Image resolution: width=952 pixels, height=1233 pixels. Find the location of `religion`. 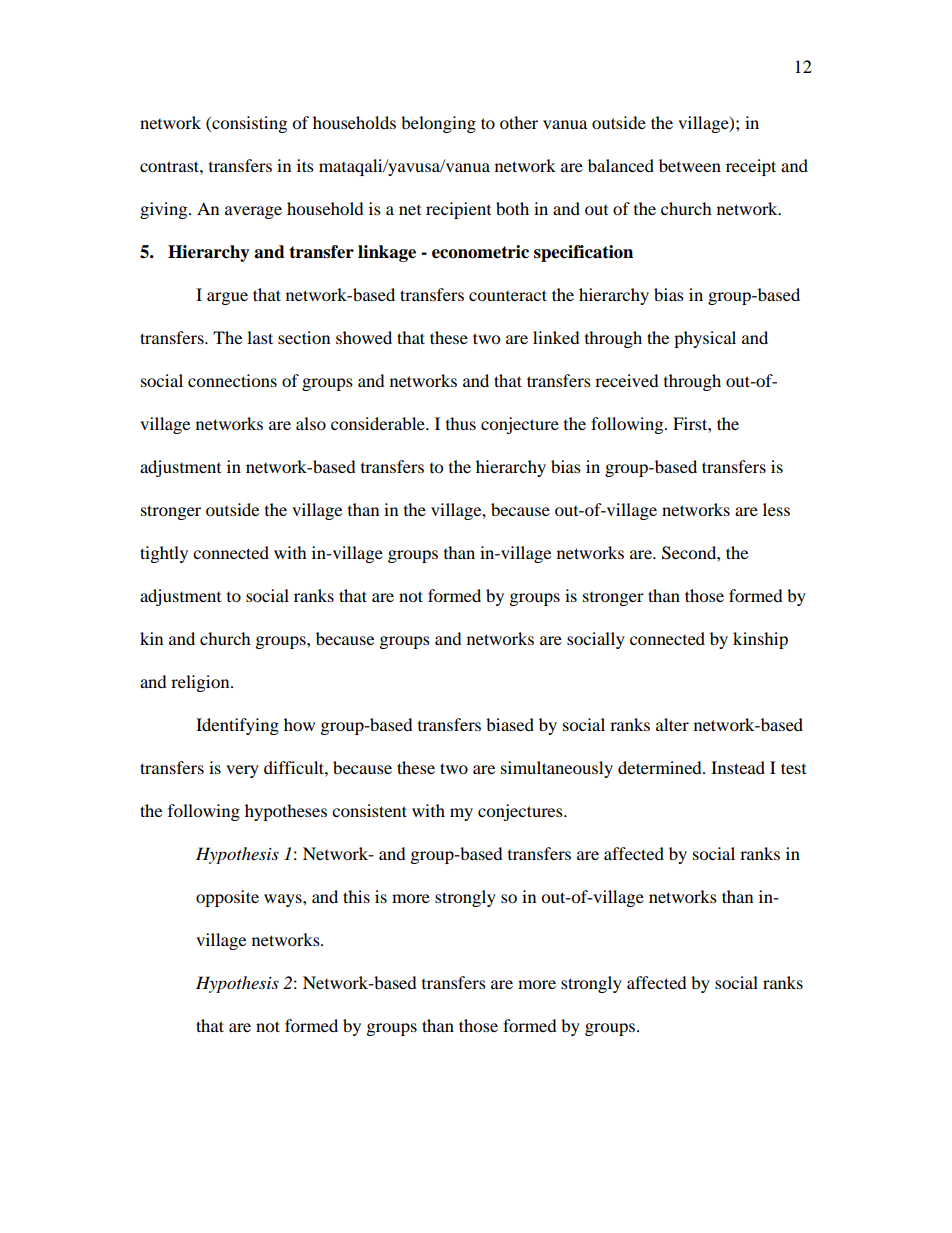

religion is located at coordinates (201, 683).
